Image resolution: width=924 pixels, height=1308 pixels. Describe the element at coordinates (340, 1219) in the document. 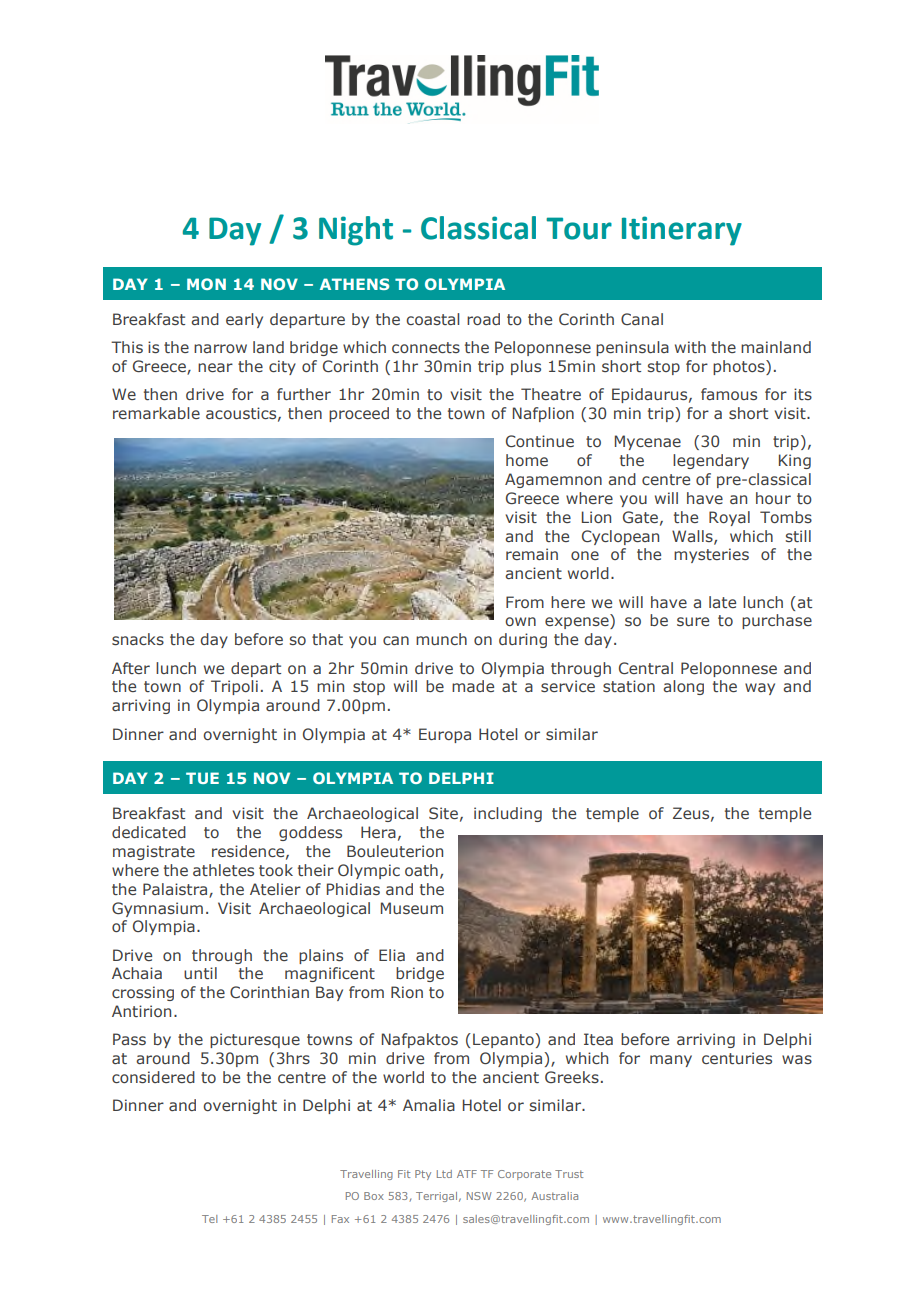

I see `Fax` at that location.
